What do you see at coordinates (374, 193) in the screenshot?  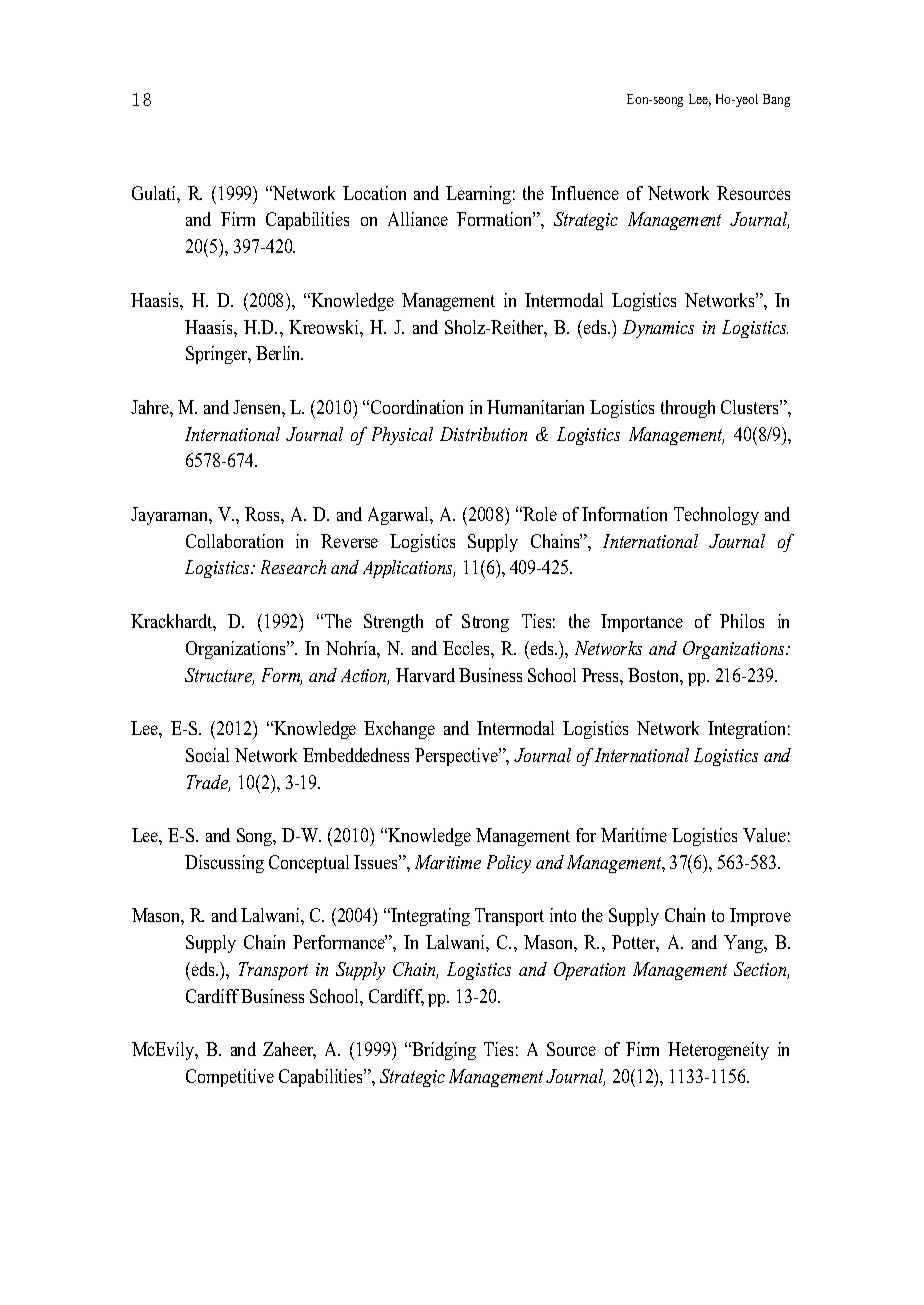 I see `Location` at bounding box center [374, 193].
